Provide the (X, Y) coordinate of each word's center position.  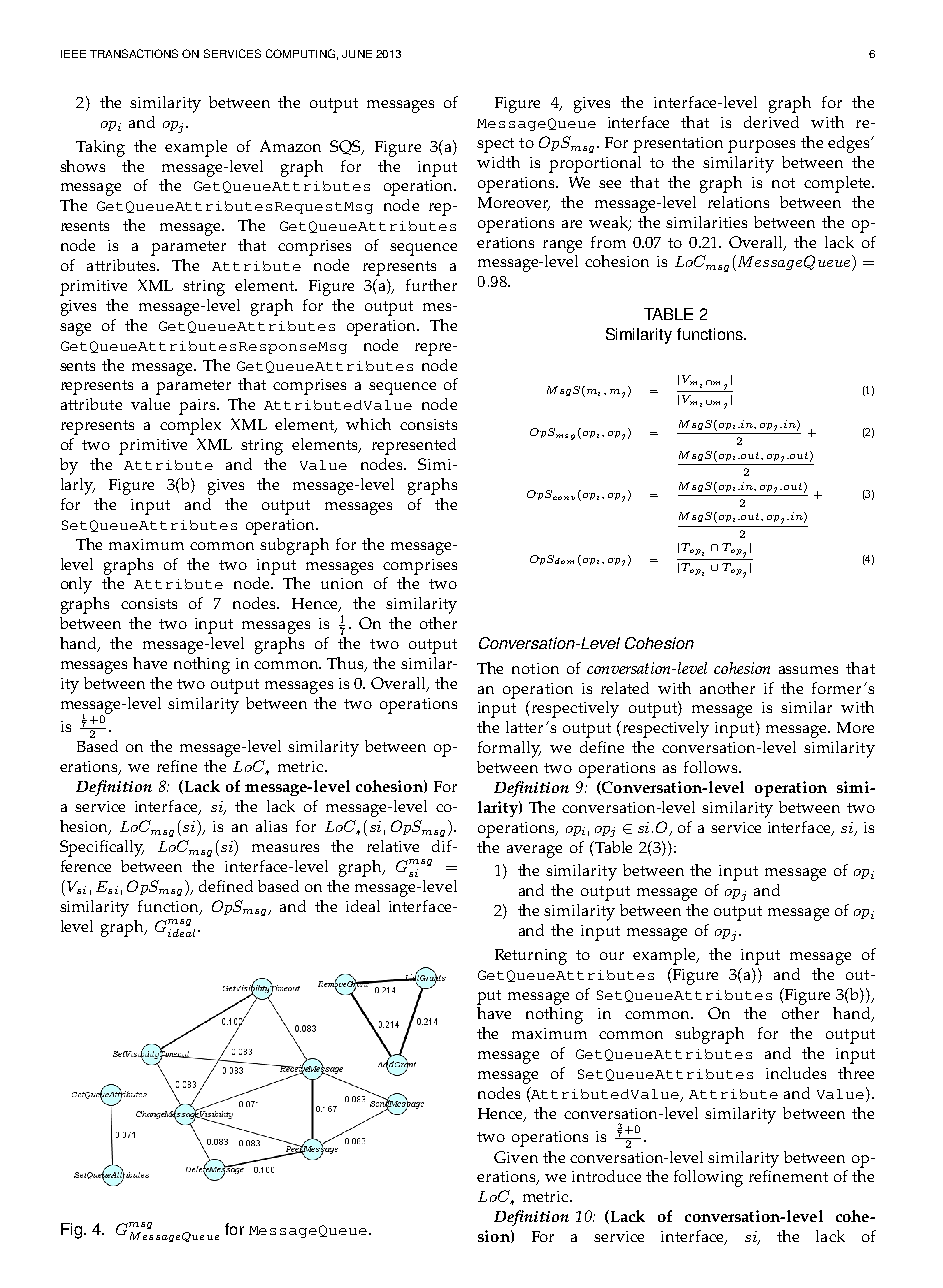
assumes (808, 670)
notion (535, 668)
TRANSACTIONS (134, 53)
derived (771, 122)
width (498, 162)
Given (516, 1157)
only (76, 585)
